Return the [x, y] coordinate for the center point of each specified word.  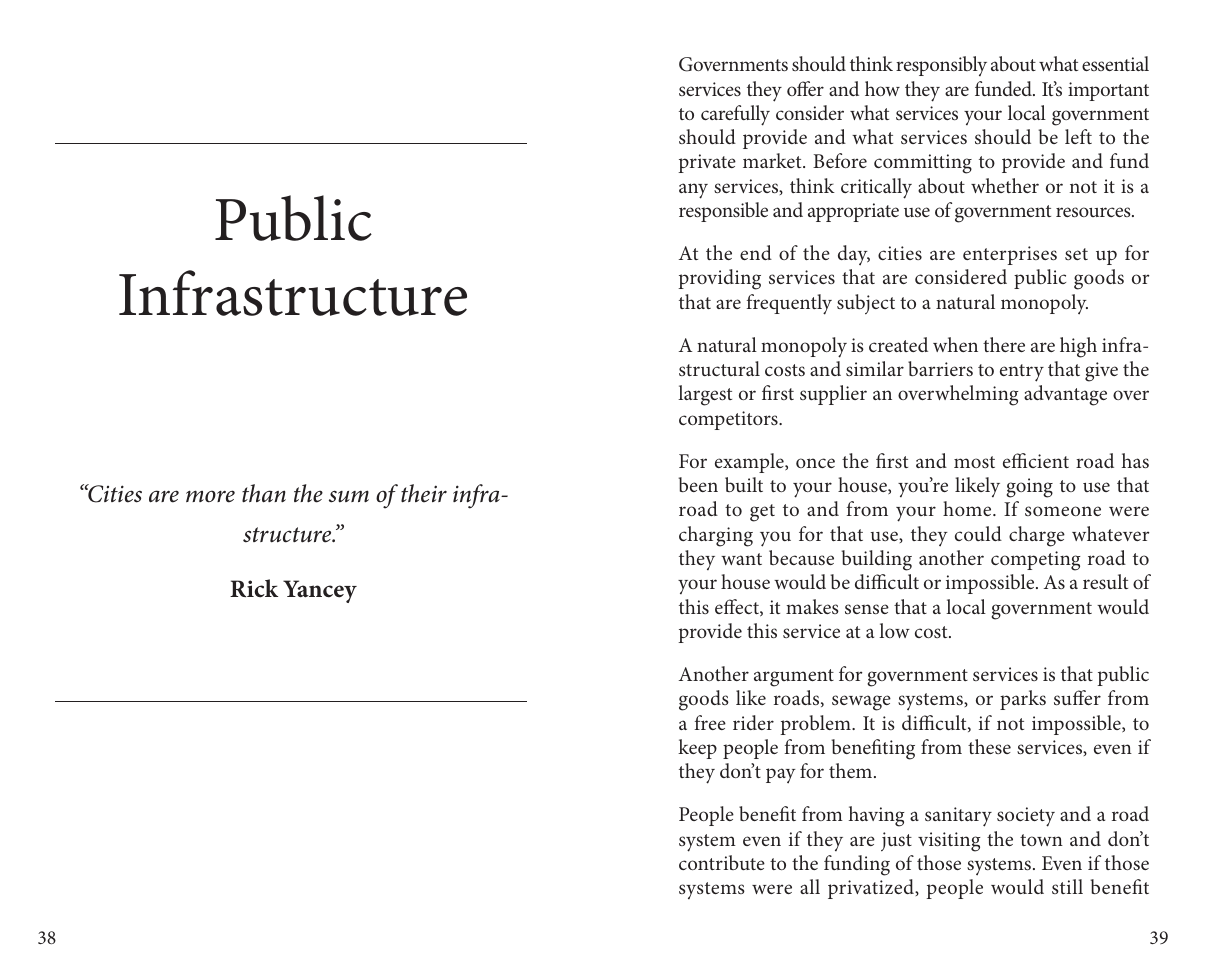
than [264, 493]
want [741, 559]
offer [805, 88]
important [1108, 91]
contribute [722, 862]
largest [705, 395]
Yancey [320, 591]
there [1004, 344]
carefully [735, 115]
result [1105, 581]
